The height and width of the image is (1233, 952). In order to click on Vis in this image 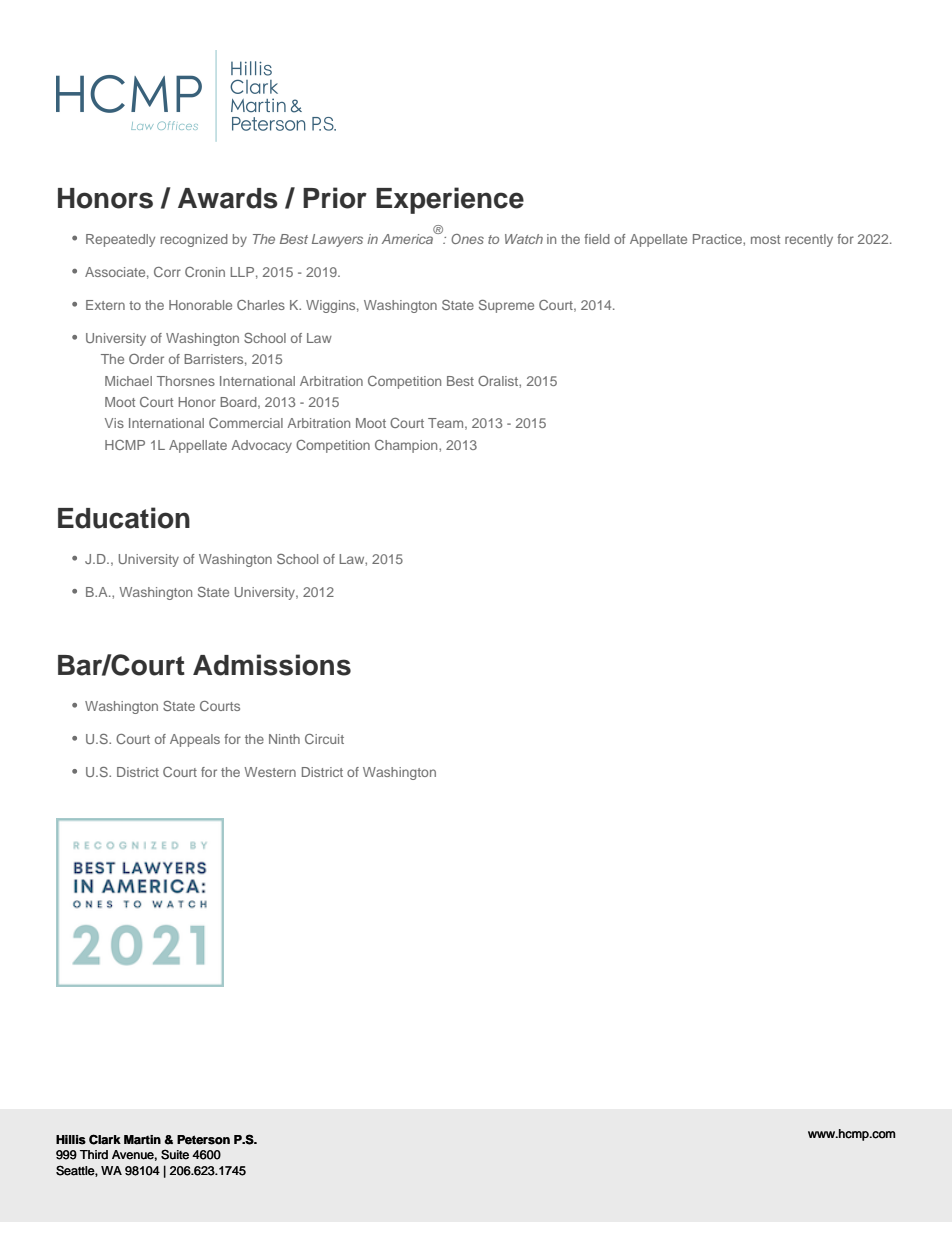, I will do `click(114, 423)`.
